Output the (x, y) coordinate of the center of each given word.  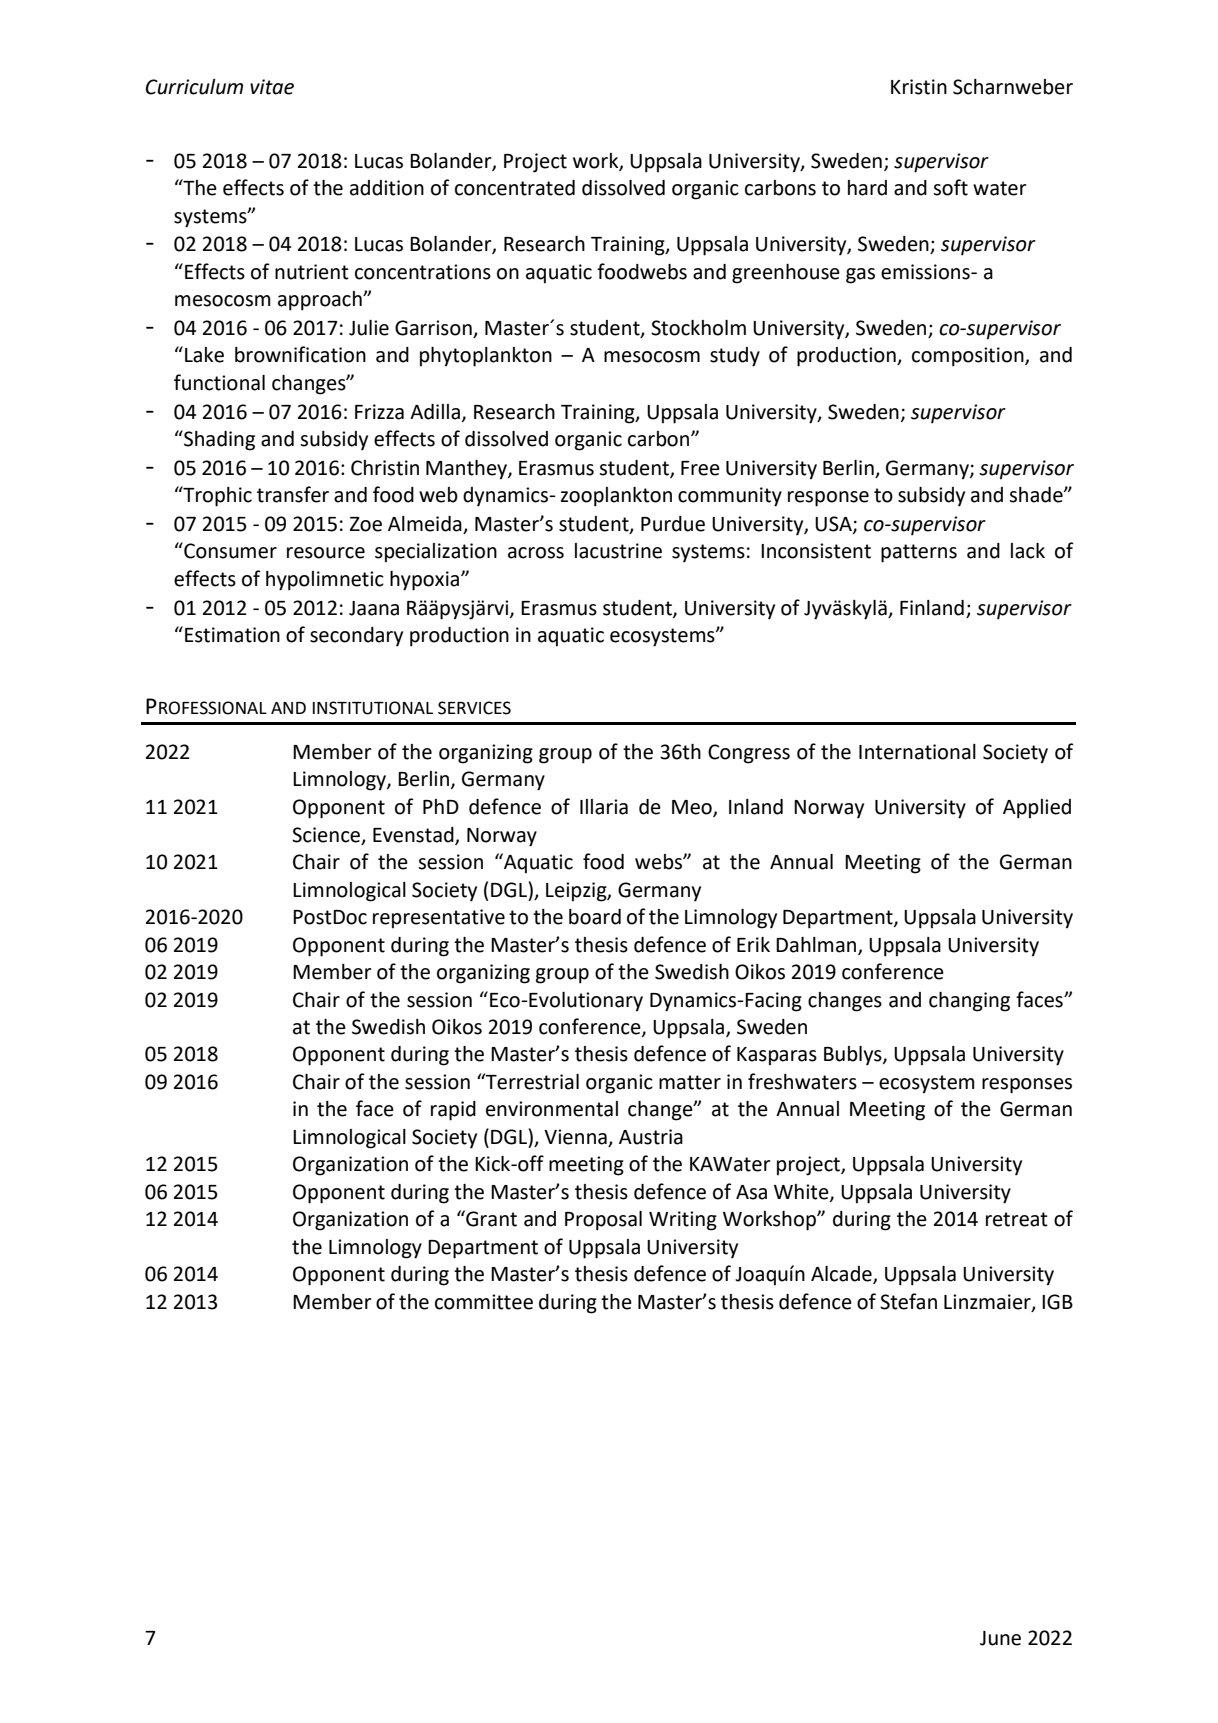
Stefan (908, 1301)
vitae (272, 87)
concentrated (515, 188)
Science (327, 835)
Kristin (919, 87)
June (1000, 1638)
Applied (1037, 809)
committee (484, 1302)
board (595, 917)
